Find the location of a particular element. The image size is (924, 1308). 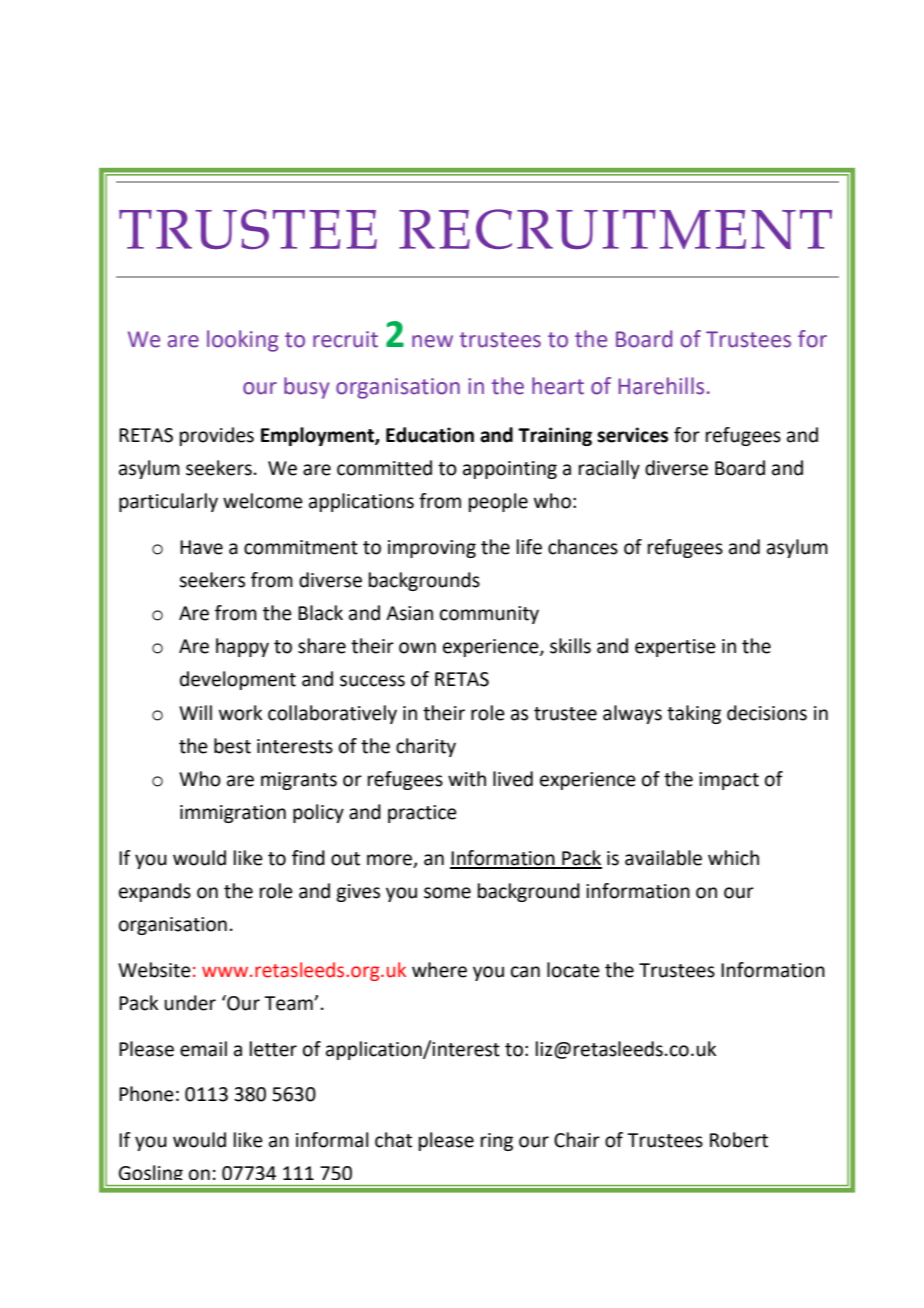

ring is located at coordinates (497, 1142).
